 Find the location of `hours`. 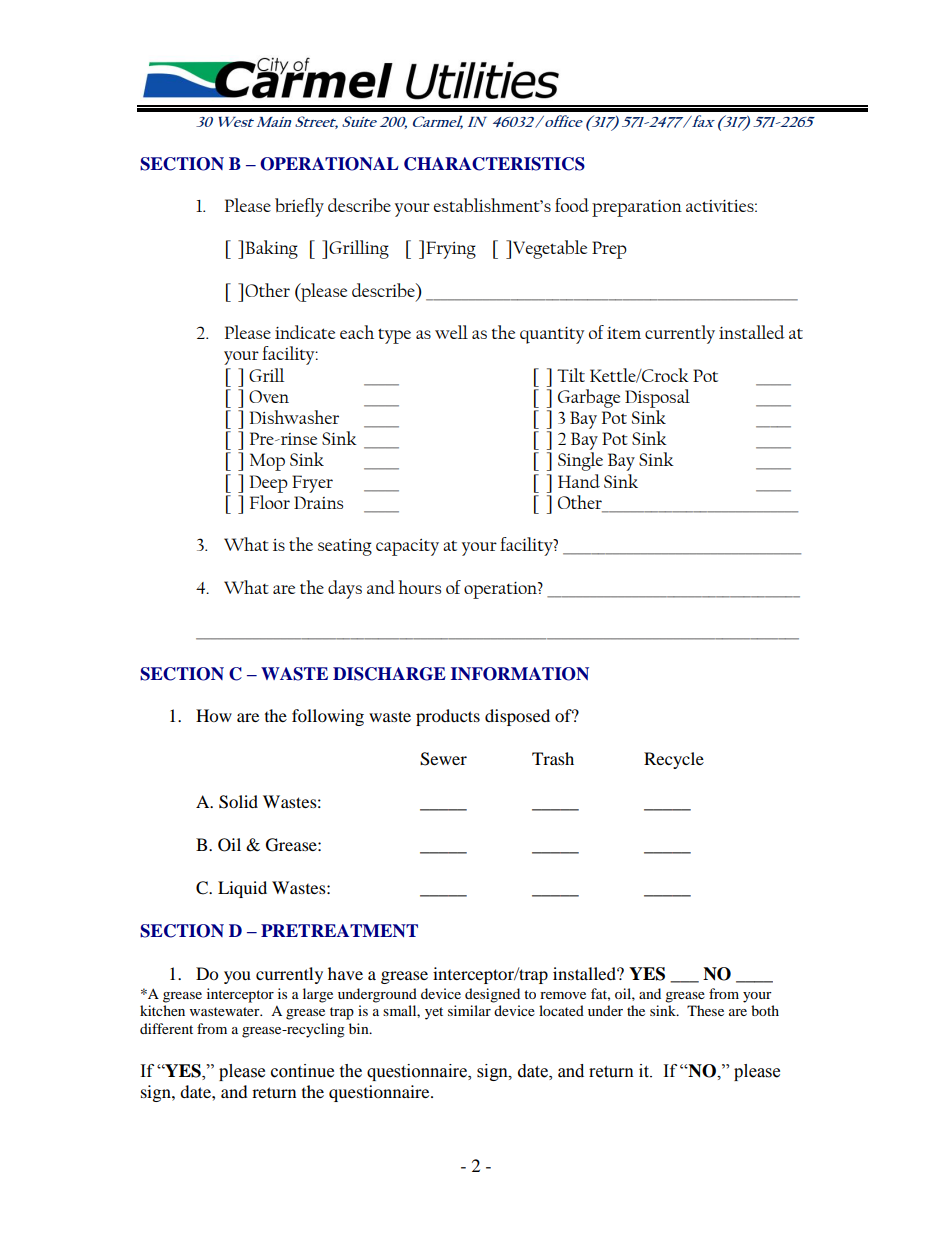

hours is located at coordinates (419, 587).
